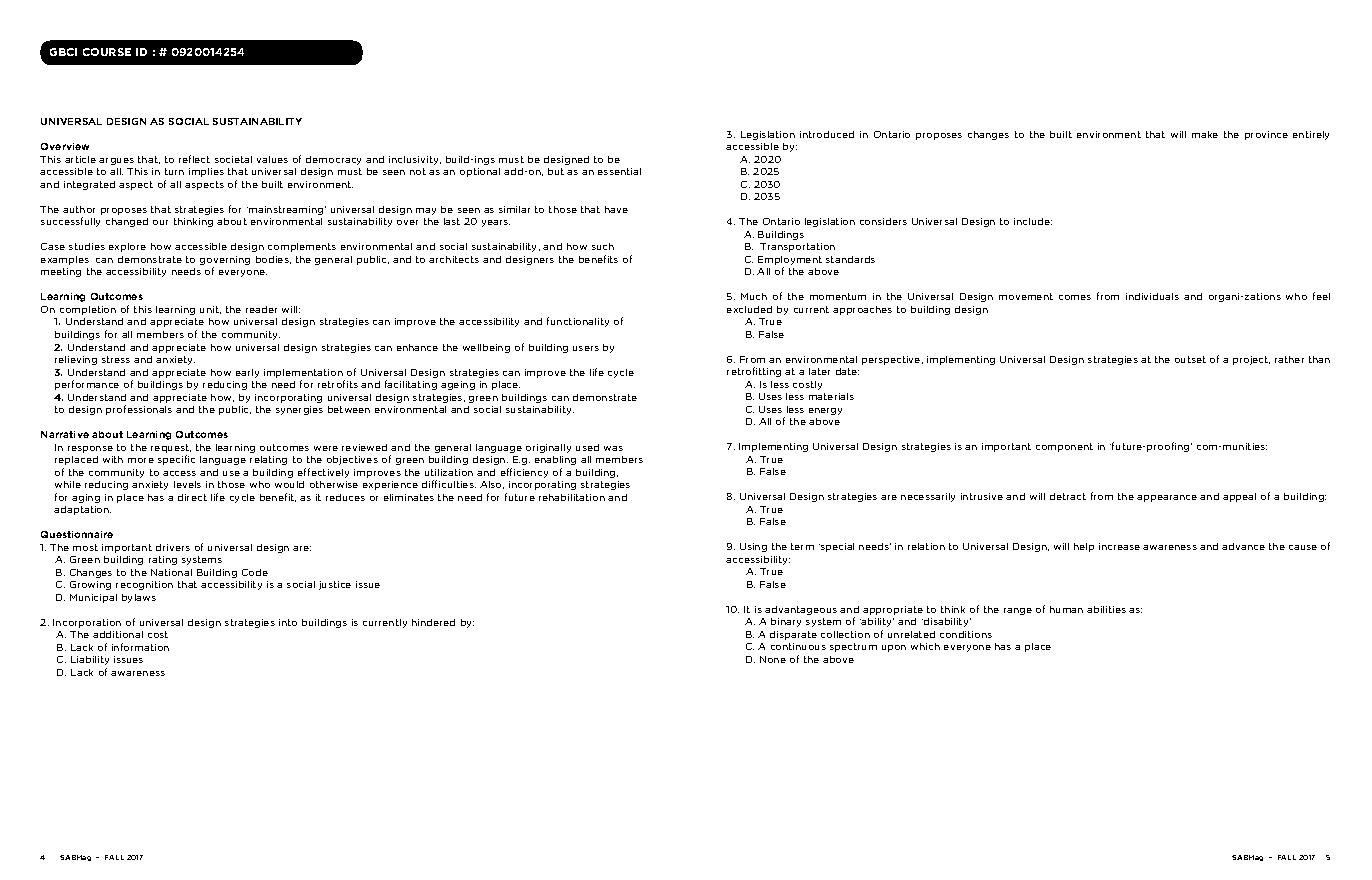  Describe the element at coordinates (1205, 134) in the document. I see `make` at that location.
